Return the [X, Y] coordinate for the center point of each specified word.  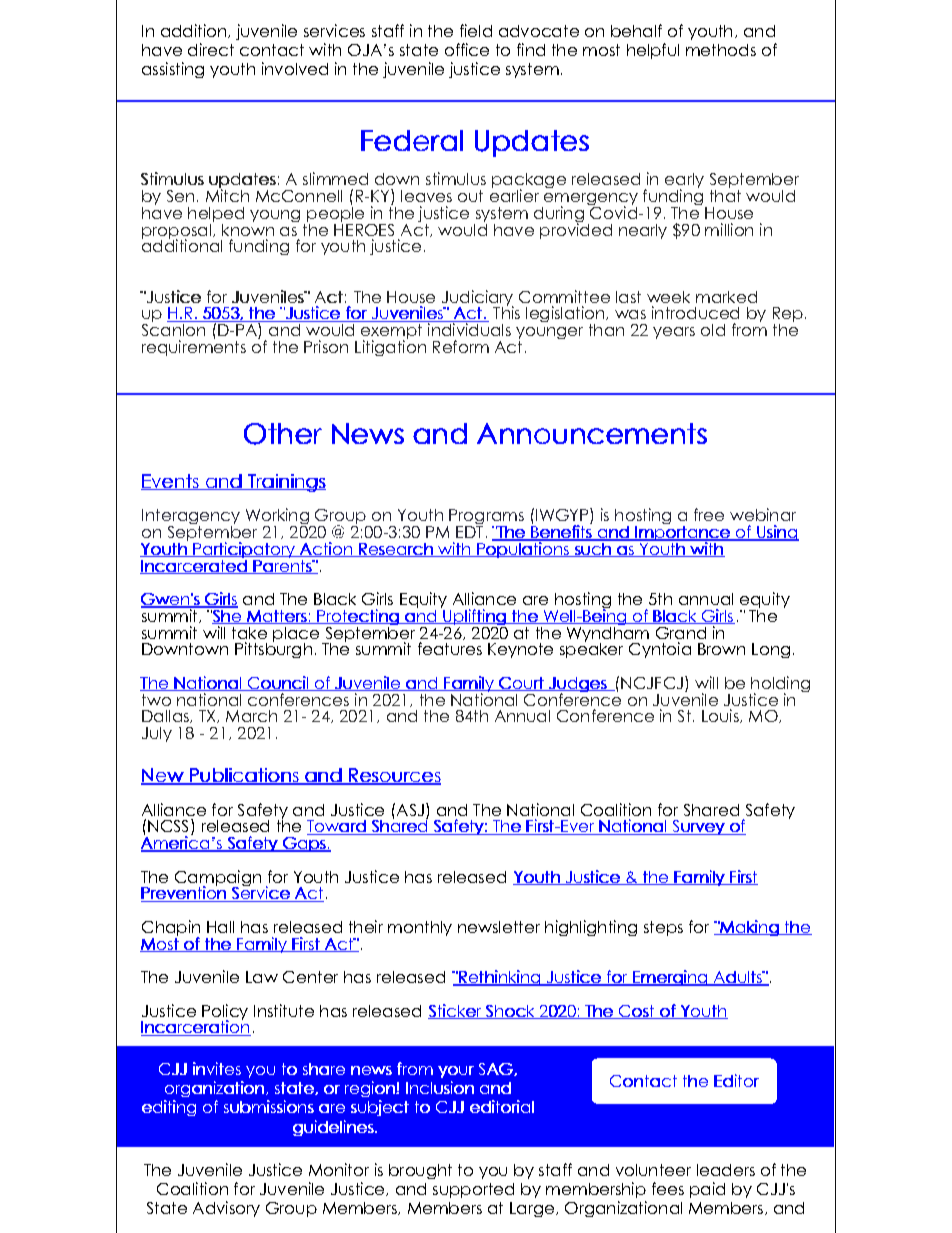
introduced [695, 312]
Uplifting [474, 617]
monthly [420, 928]
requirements [194, 347]
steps [663, 928]
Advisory [226, 1209]
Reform [461, 346]
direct [211, 49]
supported [473, 1190]
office [467, 49]
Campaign [218, 879]
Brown [721, 649]
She [226, 615]
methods [721, 50]
